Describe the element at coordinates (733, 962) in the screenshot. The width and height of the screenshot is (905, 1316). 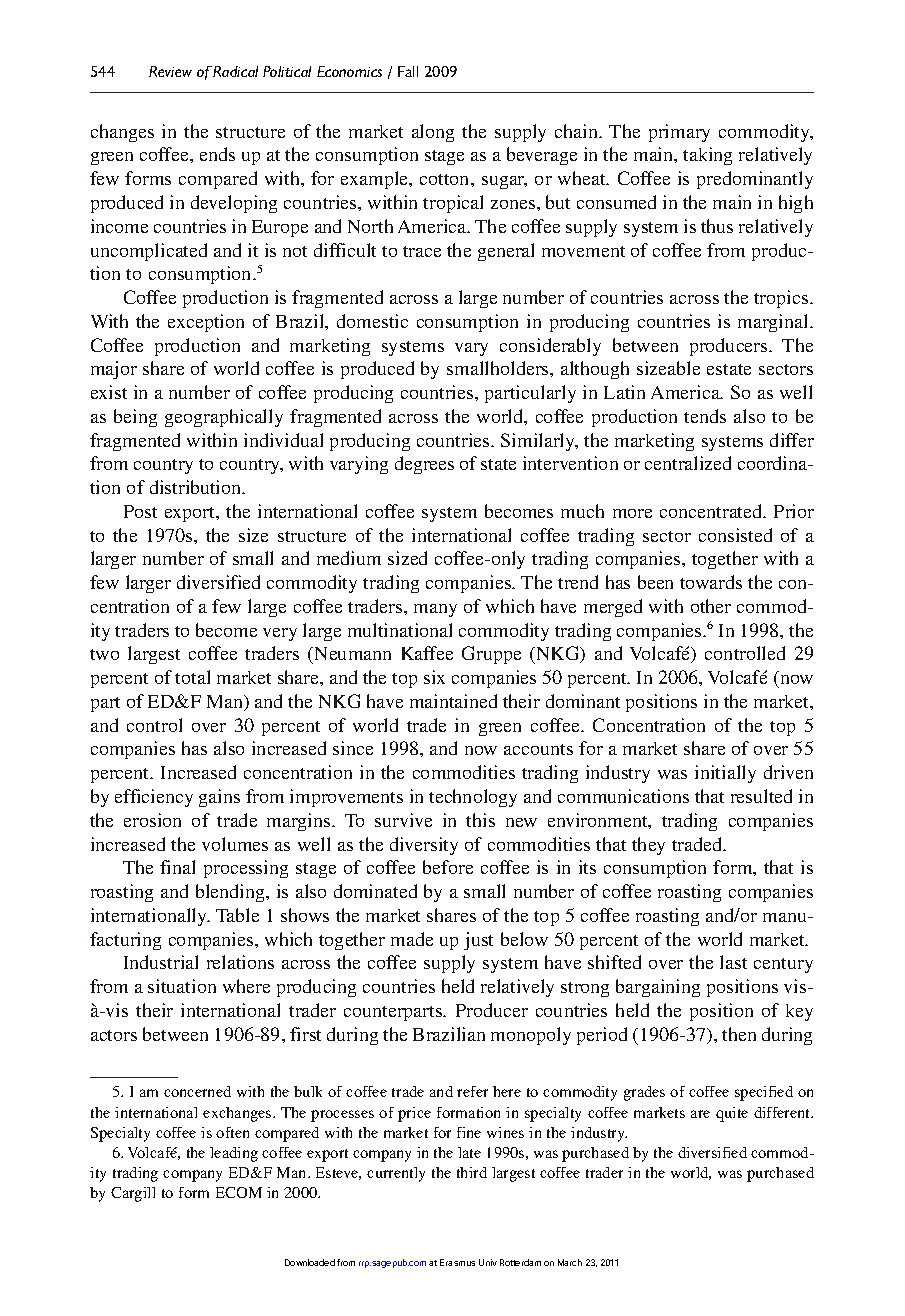
I see `last` at that location.
